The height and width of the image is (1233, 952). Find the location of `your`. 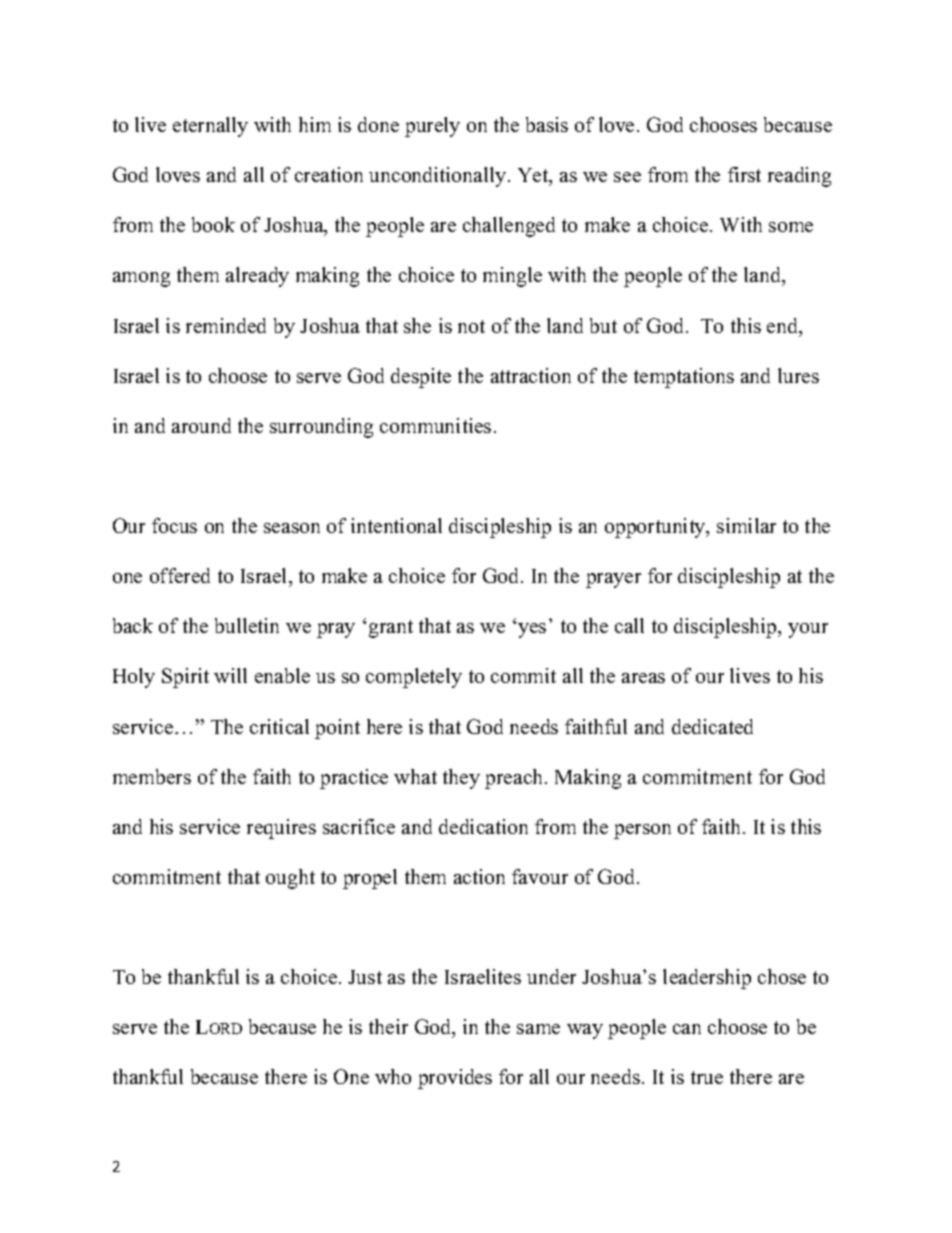

your is located at coordinates (808, 630).
